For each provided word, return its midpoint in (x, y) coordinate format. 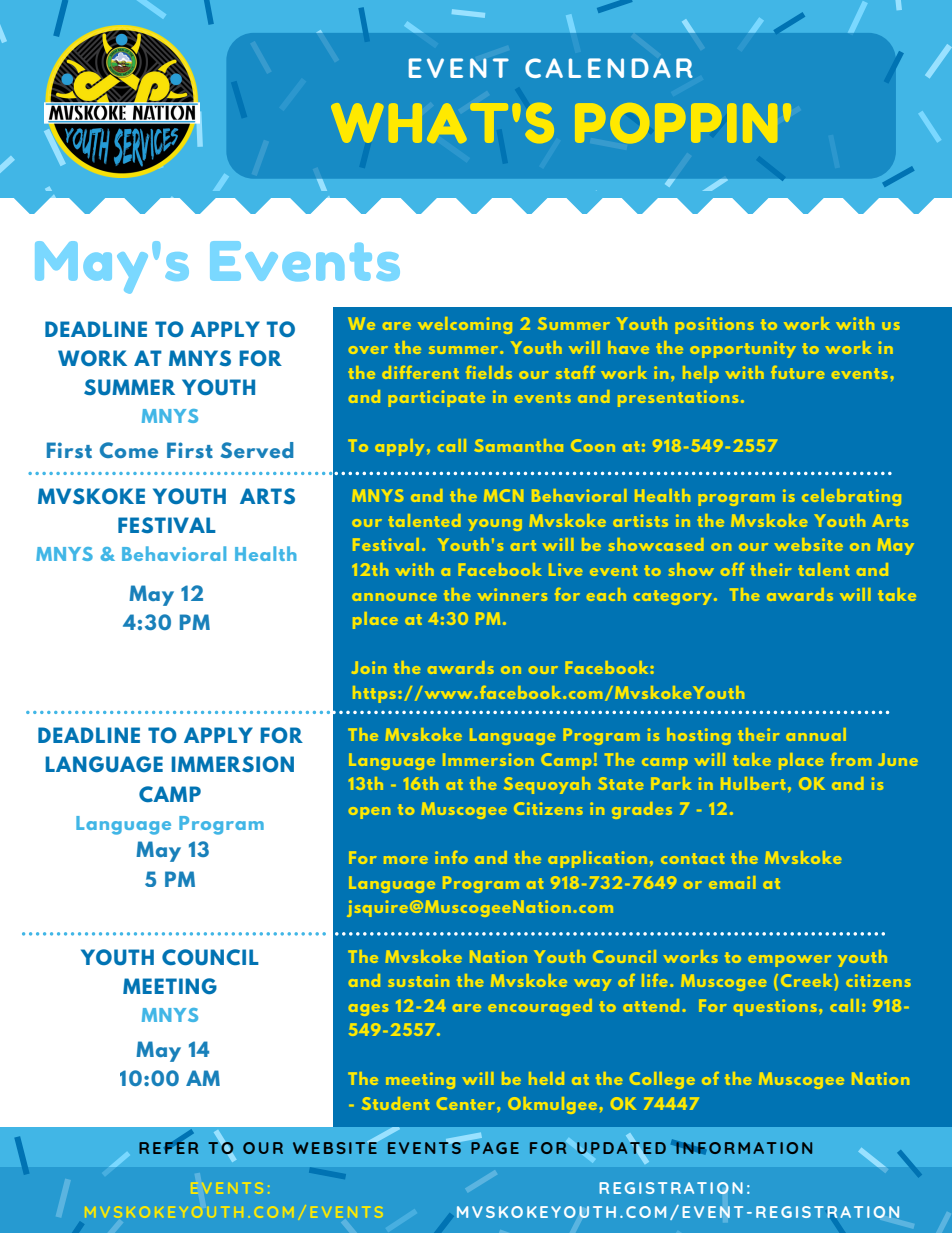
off (732, 569)
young (495, 525)
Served (257, 450)
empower (789, 961)
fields (489, 372)
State (620, 783)
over (368, 350)
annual (816, 734)
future (797, 372)
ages (368, 1010)
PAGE (494, 1146)
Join (369, 667)
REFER (168, 1147)
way (592, 985)
